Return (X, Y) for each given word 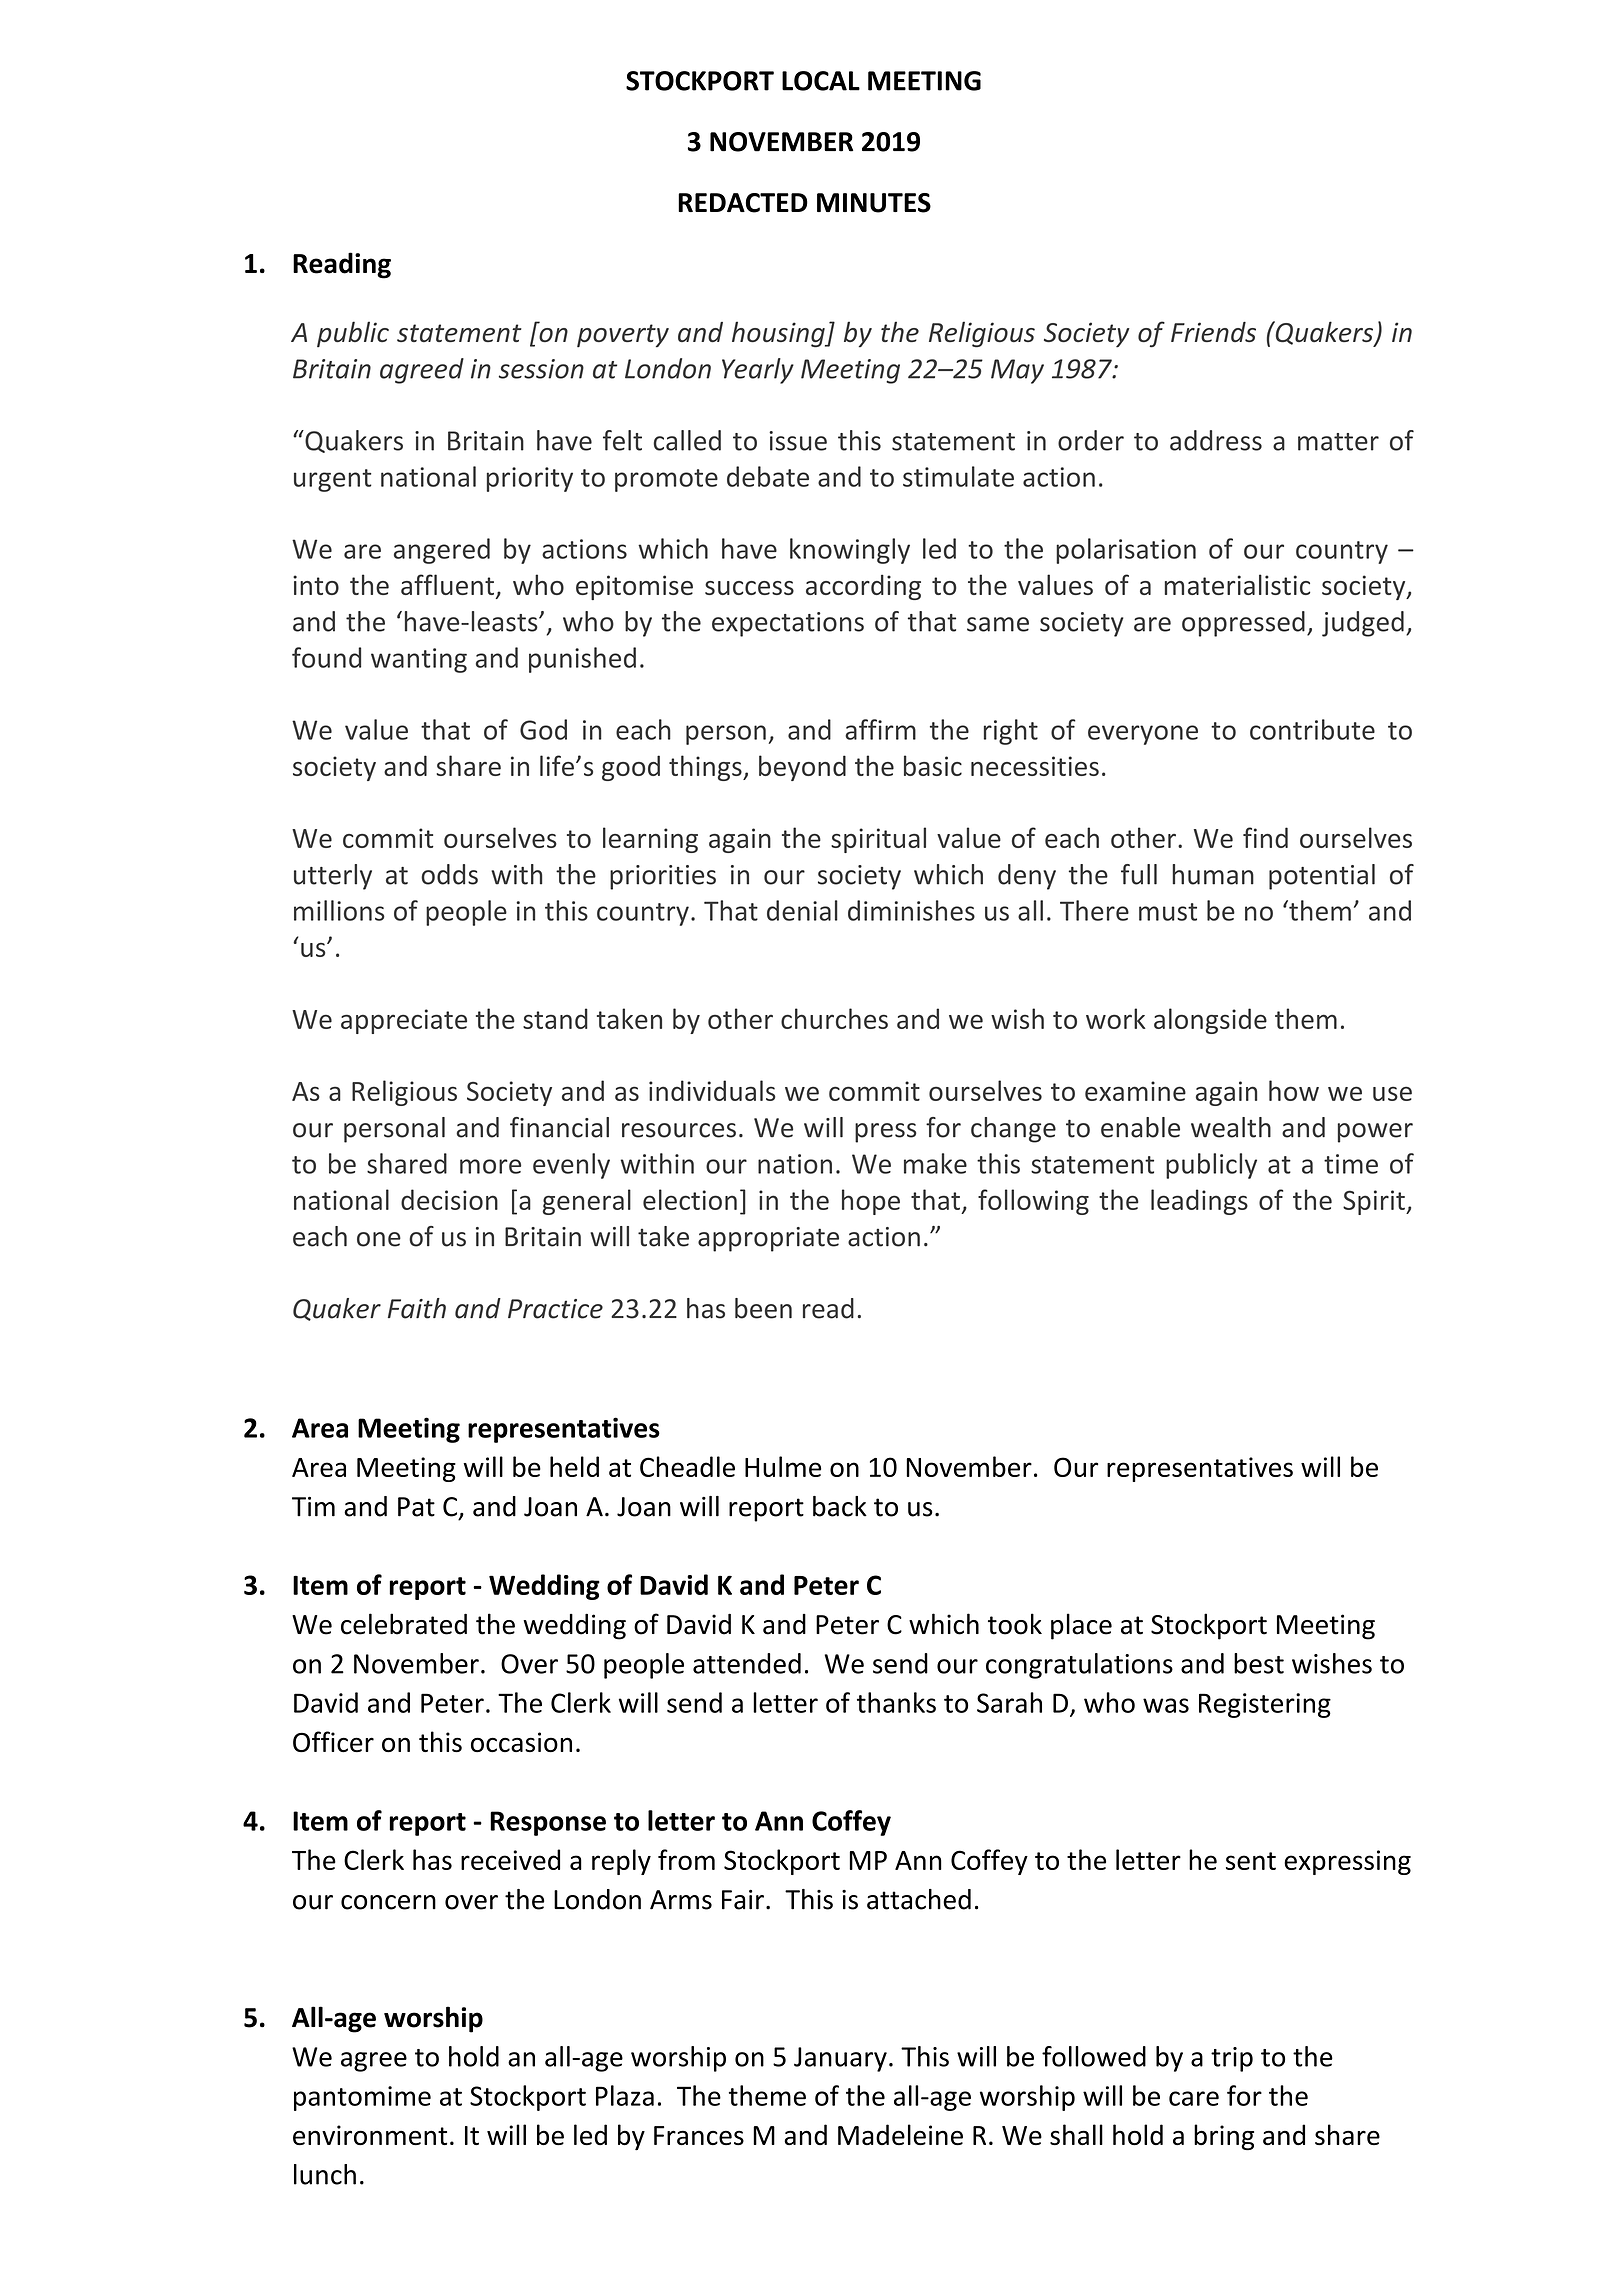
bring (1224, 2137)
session (541, 369)
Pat (416, 1507)
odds (449, 874)
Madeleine (900, 2135)
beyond (802, 768)
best (1259, 1663)
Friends (1213, 332)
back (840, 1506)
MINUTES (874, 203)
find (1265, 837)
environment (370, 2135)
